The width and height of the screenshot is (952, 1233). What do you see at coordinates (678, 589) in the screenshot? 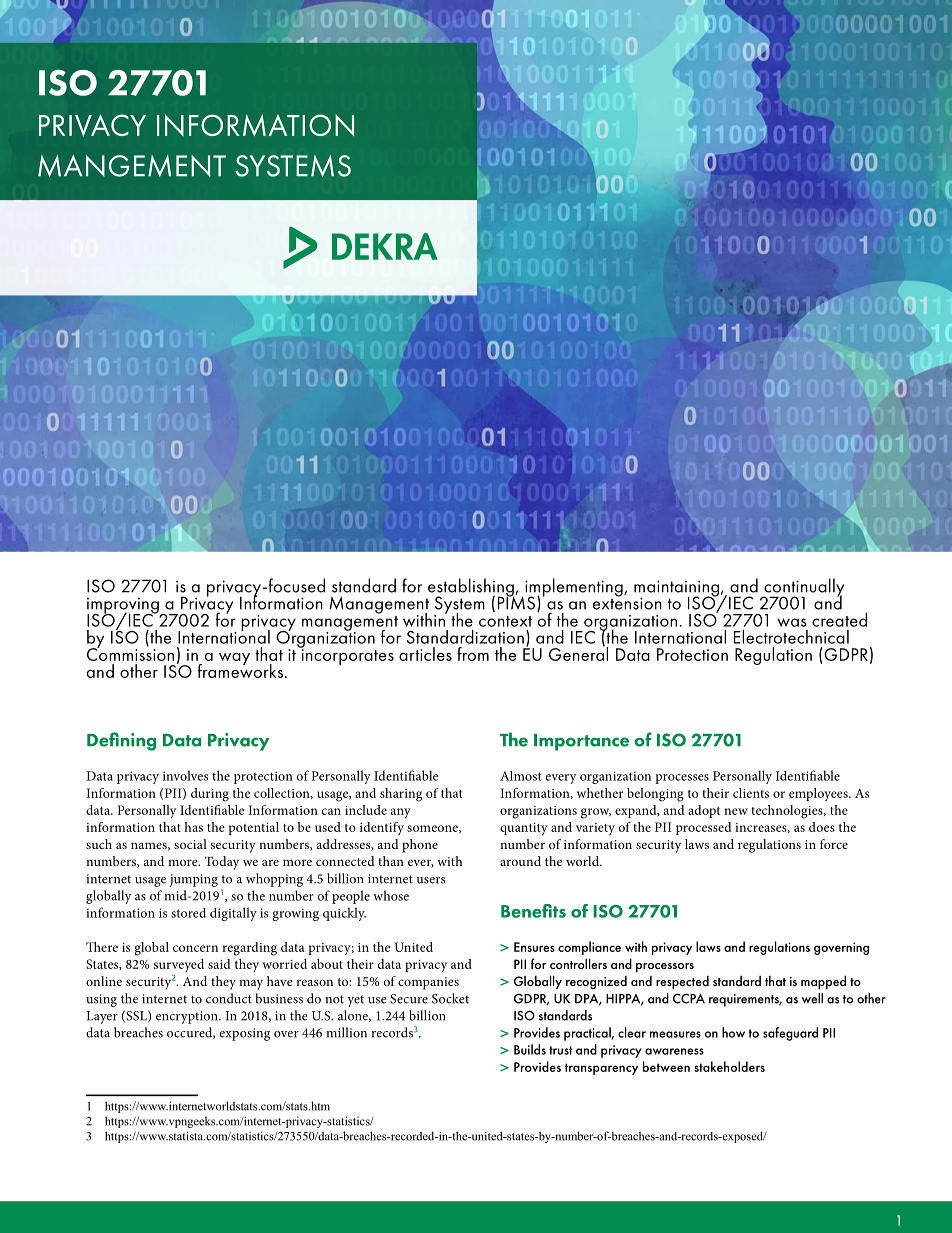
I see `maintaining` at bounding box center [678, 589].
